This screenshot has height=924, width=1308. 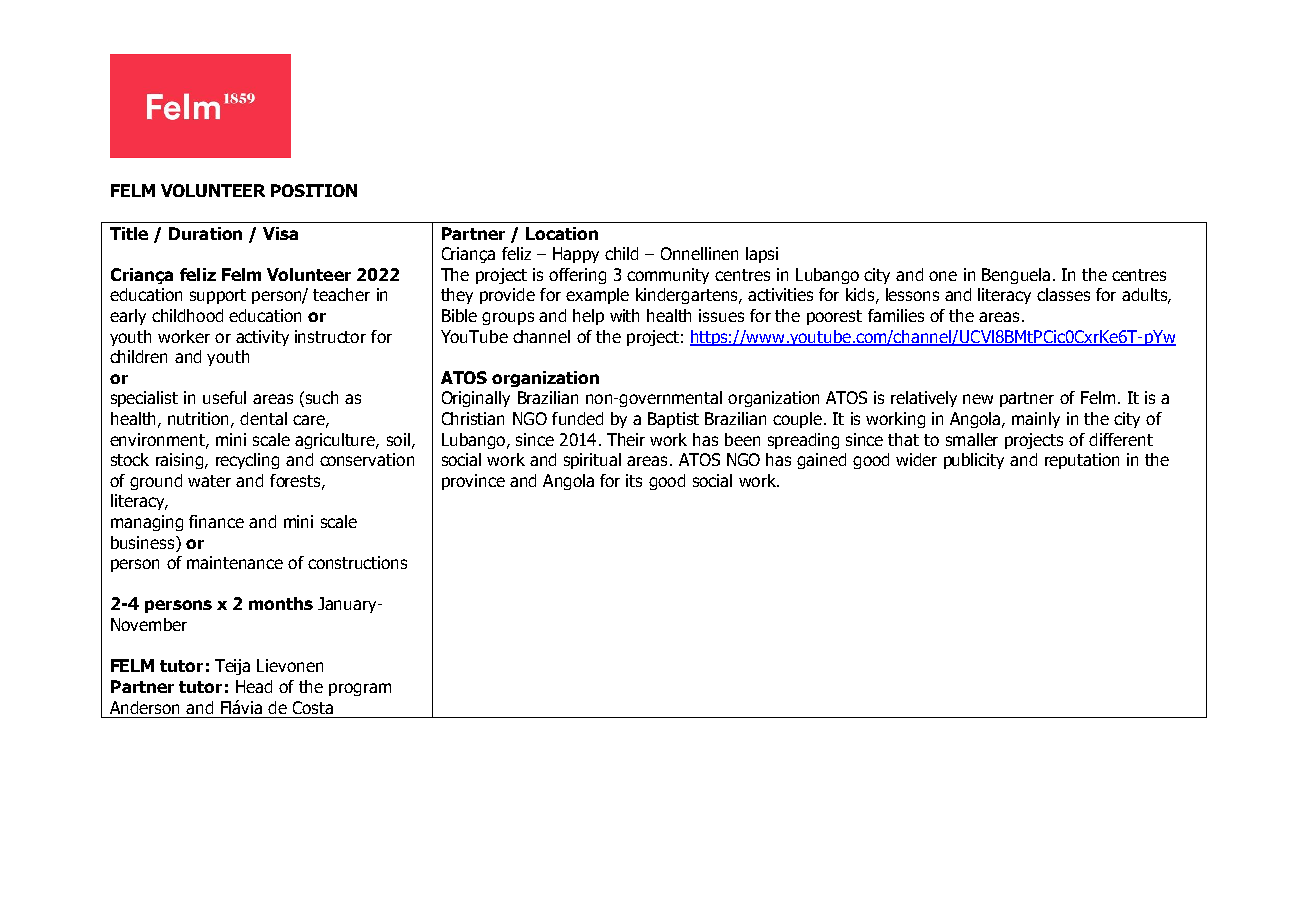 What do you see at coordinates (357, 562) in the screenshot?
I see `constructions` at bounding box center [357, 562].
